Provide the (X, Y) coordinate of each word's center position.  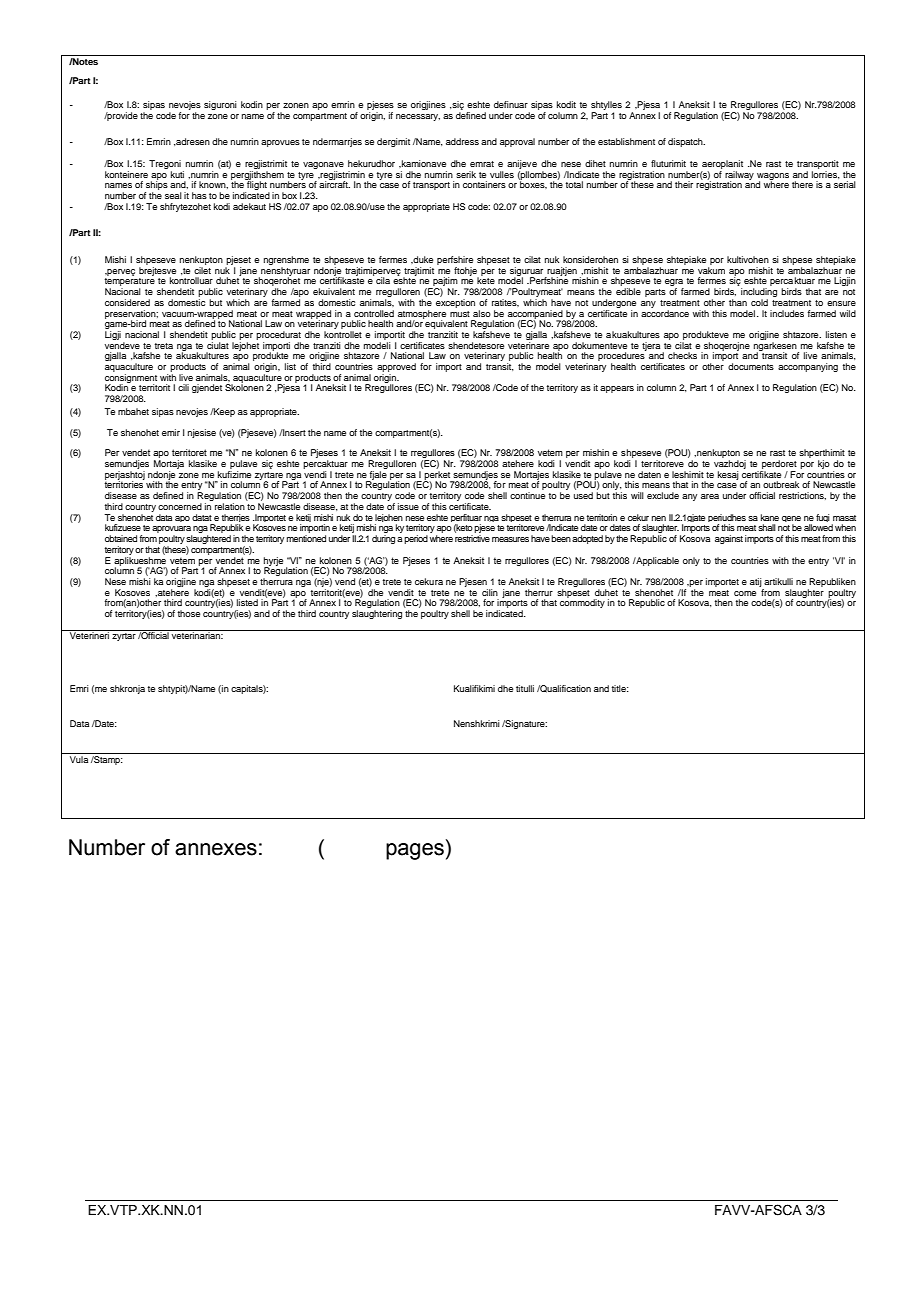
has (199, 195)
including (759, 294)
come (745, 593)
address (462, 141)
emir (171, 432)
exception (455, 303)
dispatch (686, 142)
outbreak (781, 484)
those (189, 613)
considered (127, 302)
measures (510, 539)
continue (527, 495)
